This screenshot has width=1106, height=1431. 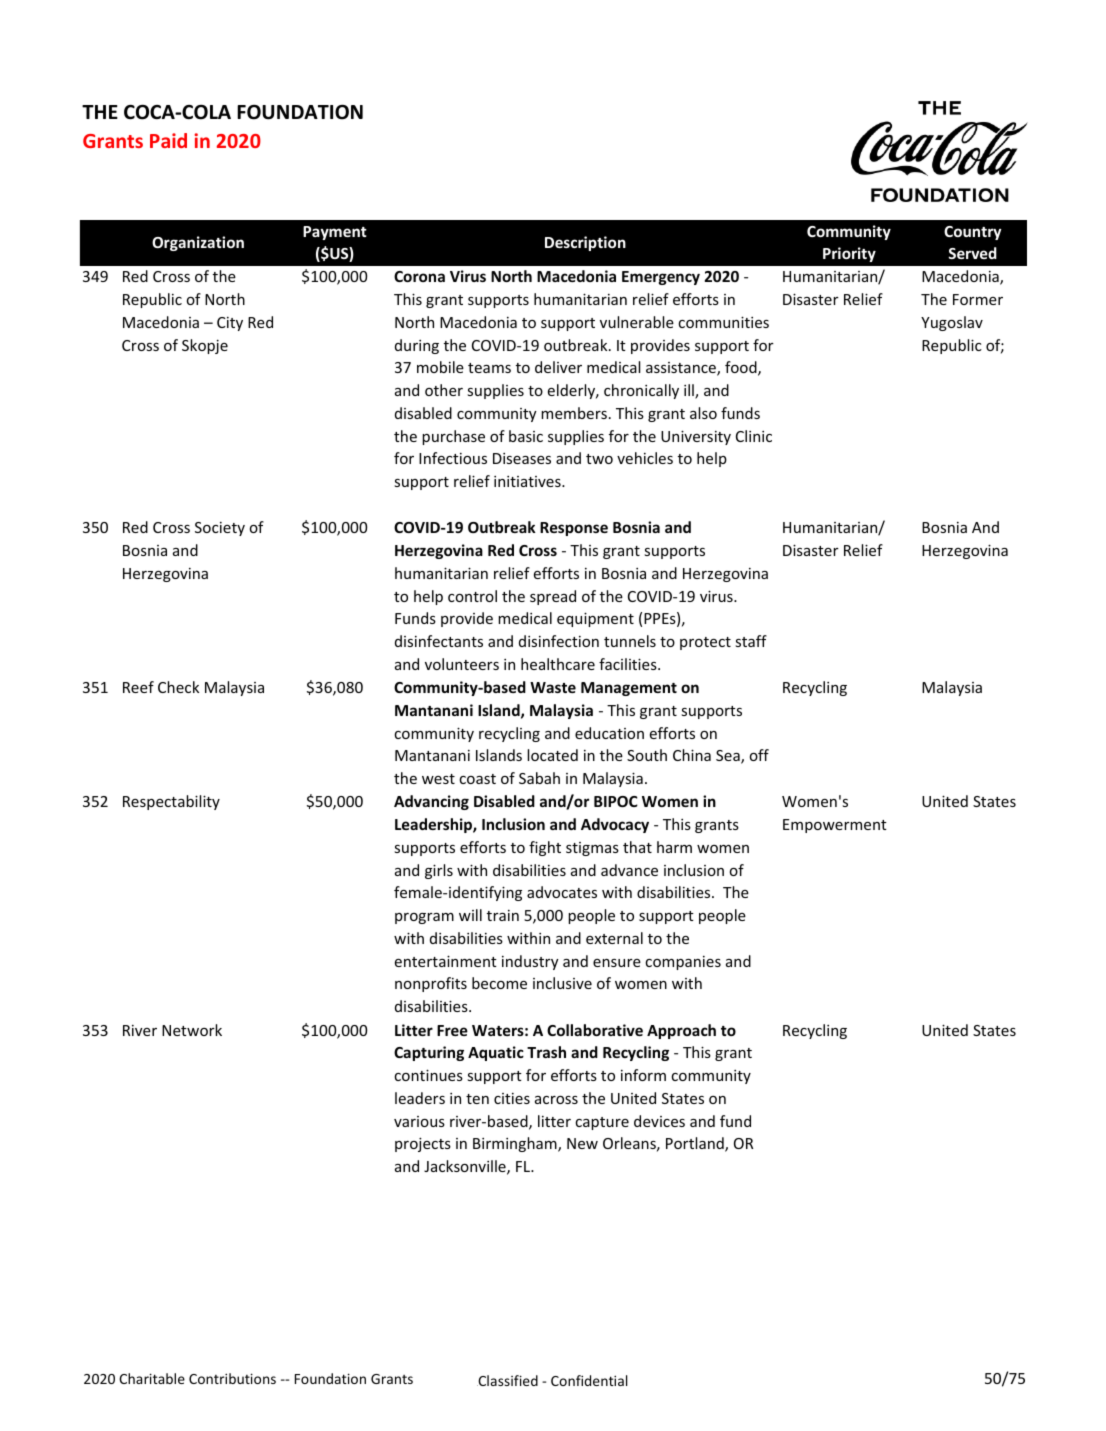 What do you see at coordinates (232, 1378) in the screenshot?
I see `Contributions` at bounding box center [232, 1378].
